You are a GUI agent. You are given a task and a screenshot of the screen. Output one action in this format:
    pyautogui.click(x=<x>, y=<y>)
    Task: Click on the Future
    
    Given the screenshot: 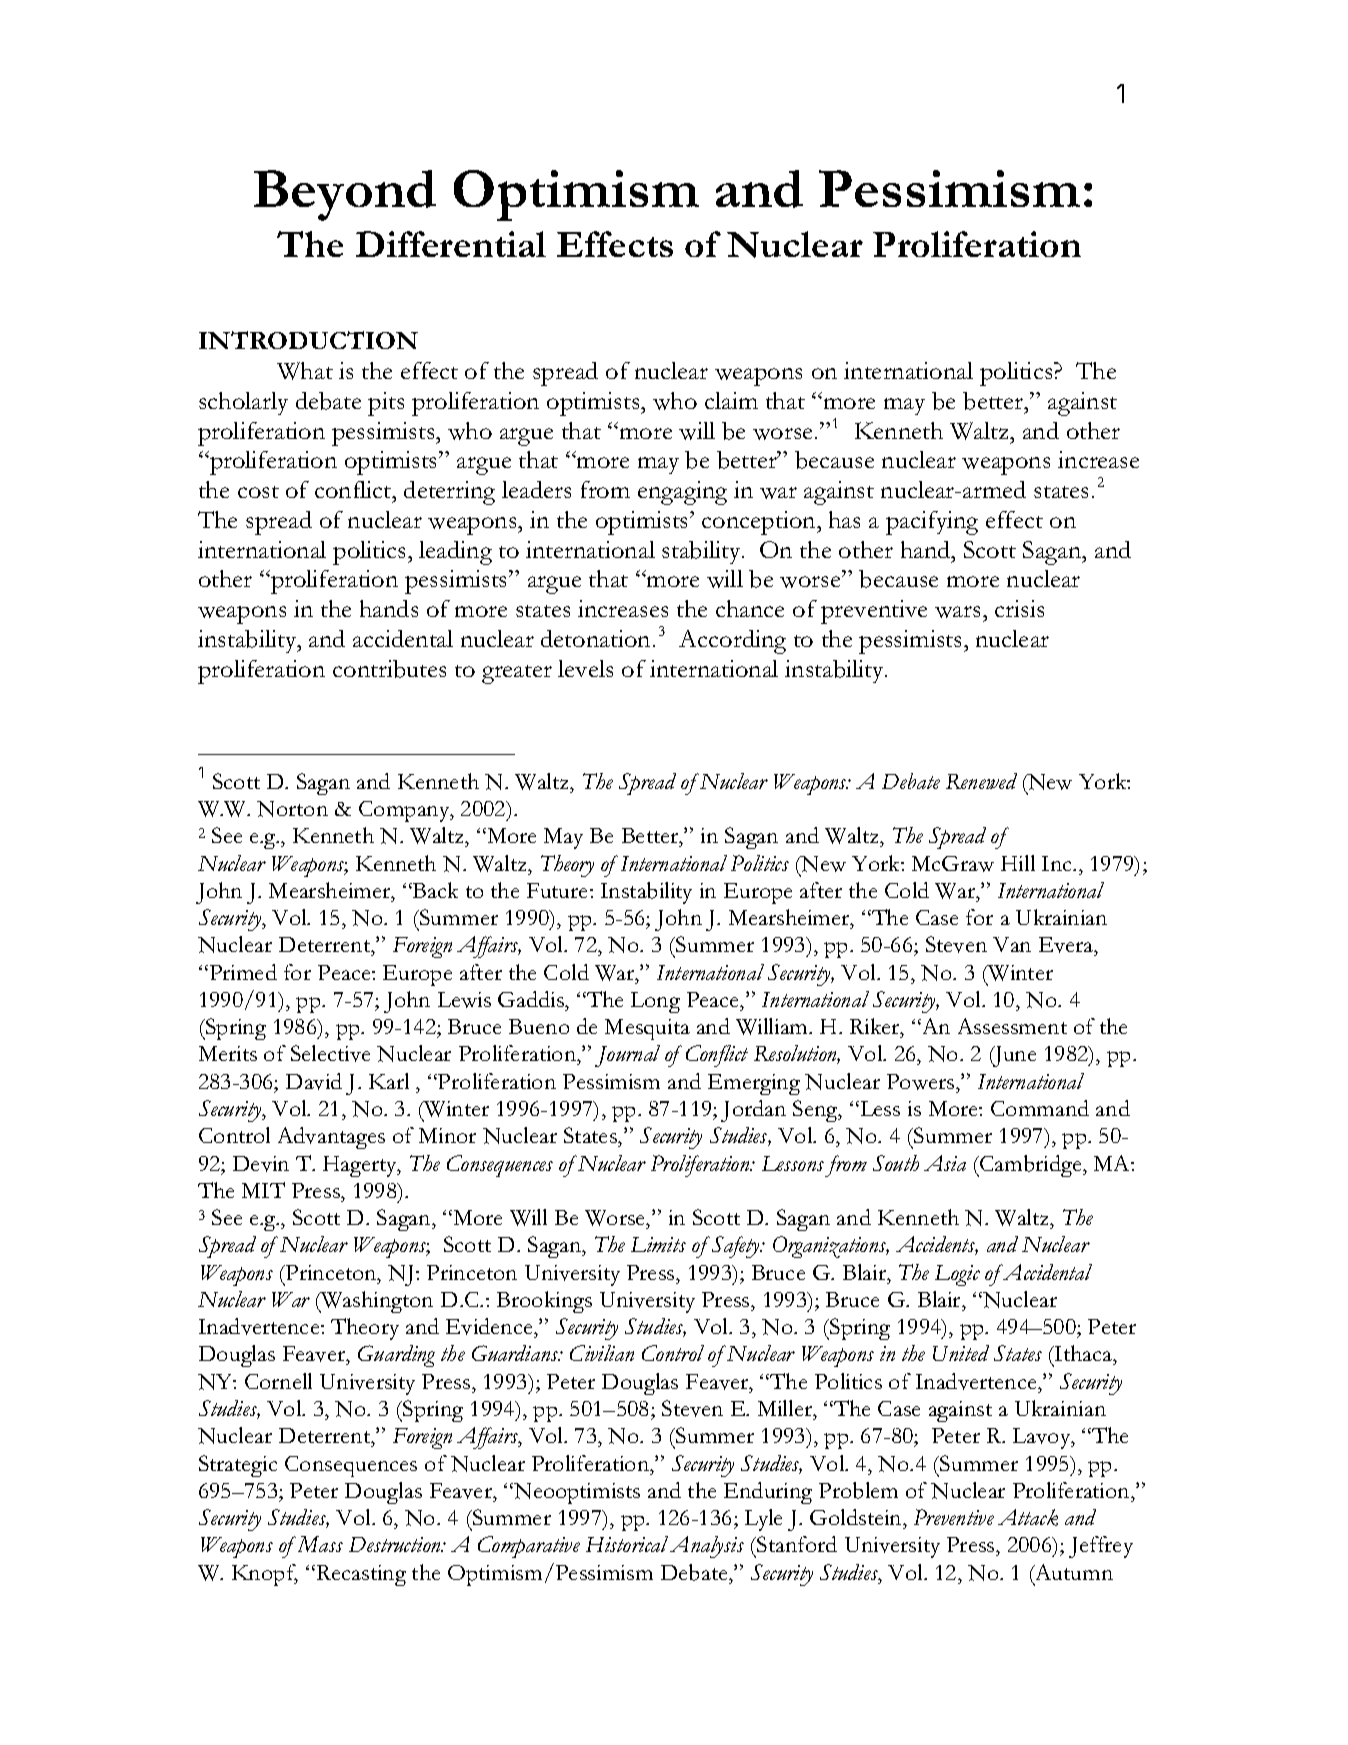 What is the action you would take?
    pyautogui.click(x=559, y=890)
